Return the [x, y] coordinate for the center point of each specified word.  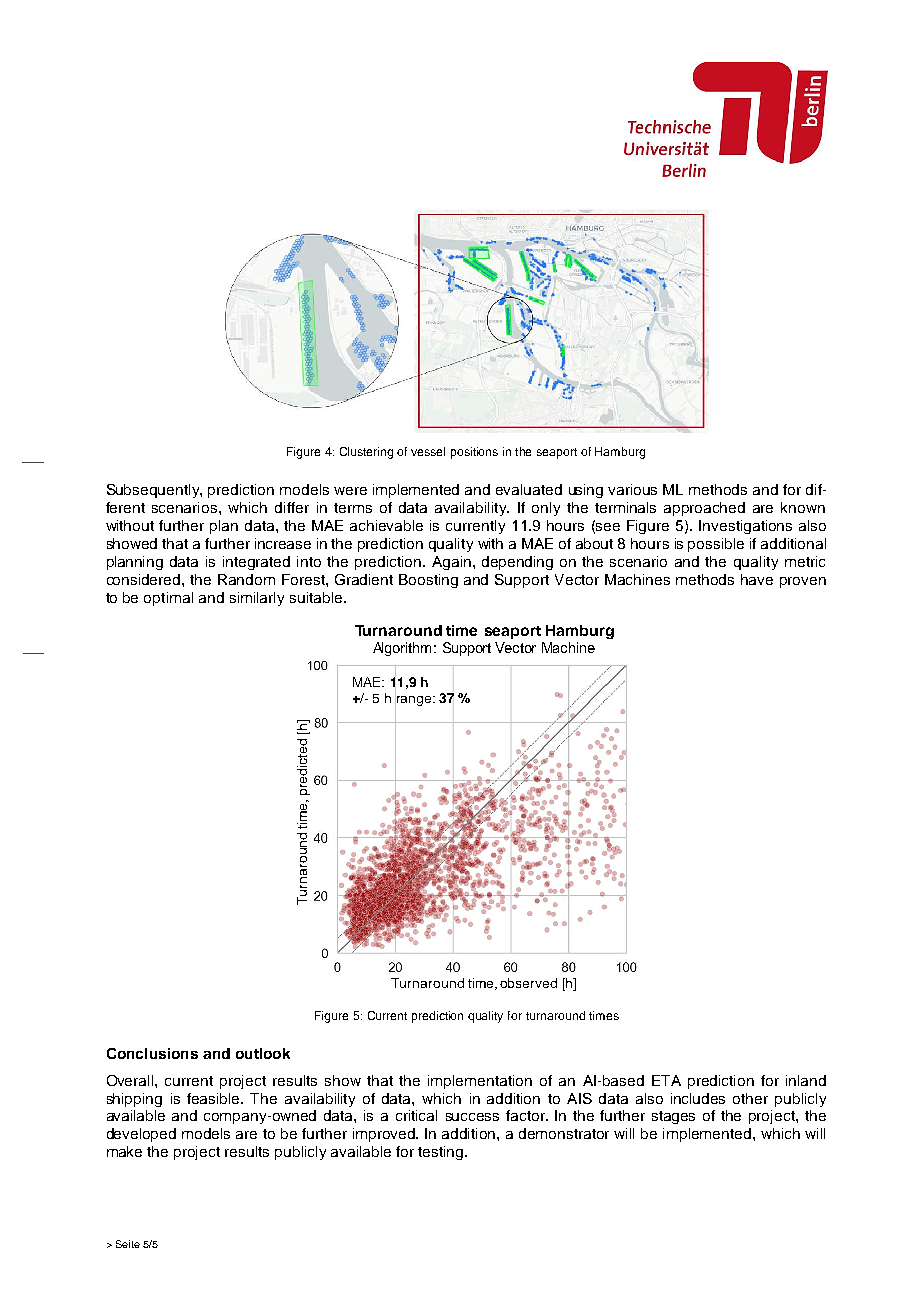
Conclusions [152, 1053]
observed [528, 983]
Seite [128, 1244]
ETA [666, 1080]
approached [704, 509]
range [415, 701]
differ [292, 507]
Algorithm [402, 649]
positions [474, 453]
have [757, 579]
